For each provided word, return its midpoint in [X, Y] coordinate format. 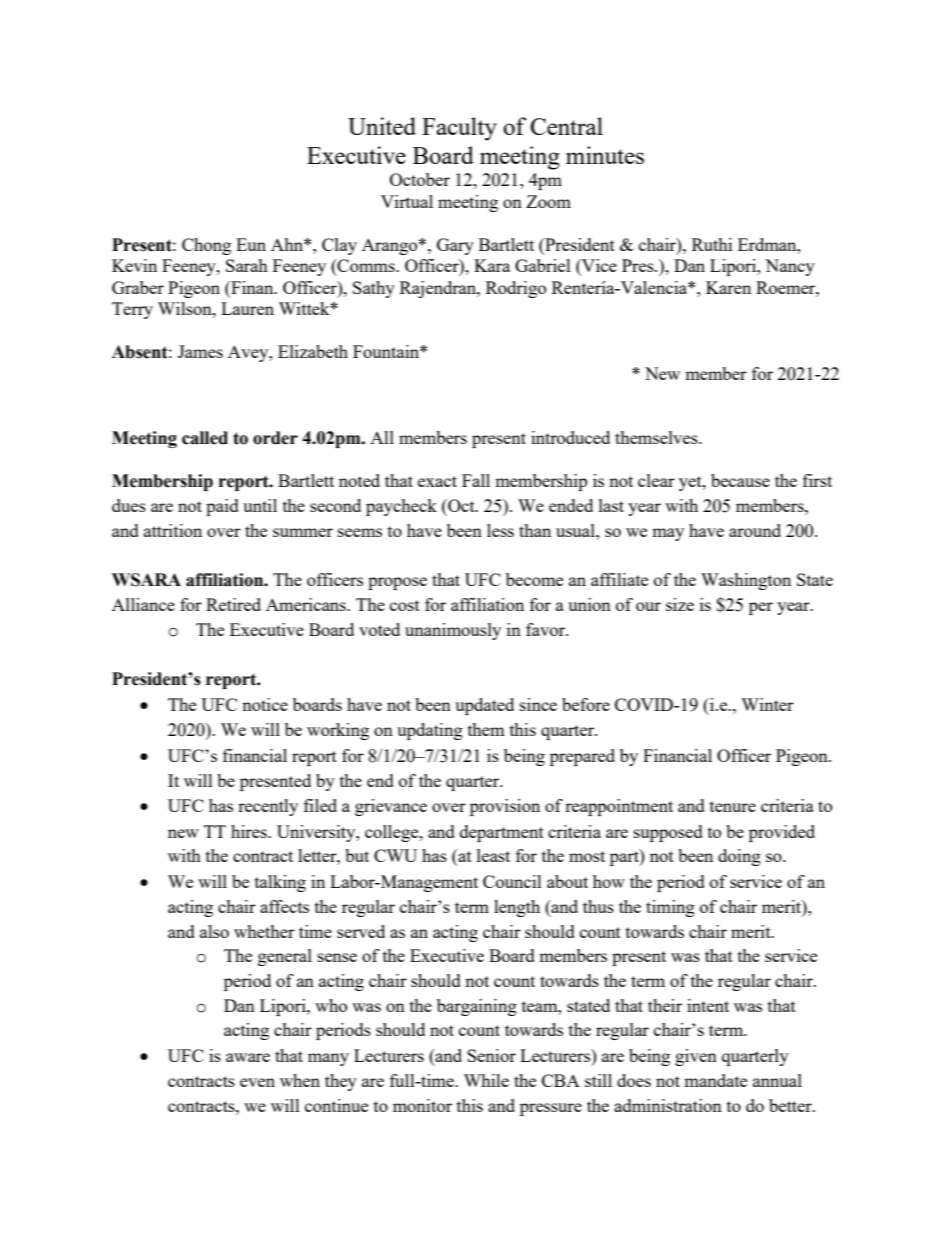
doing [739, 857]
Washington [746, 581]
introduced [570, 437]
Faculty [459, 129]
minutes [605, 155]
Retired [233, 604]
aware [248, 1057]
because [740, 480]
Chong [206, 246]
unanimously [453, 631]
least [493, 855]
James [200, 351]
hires [250, 831]
